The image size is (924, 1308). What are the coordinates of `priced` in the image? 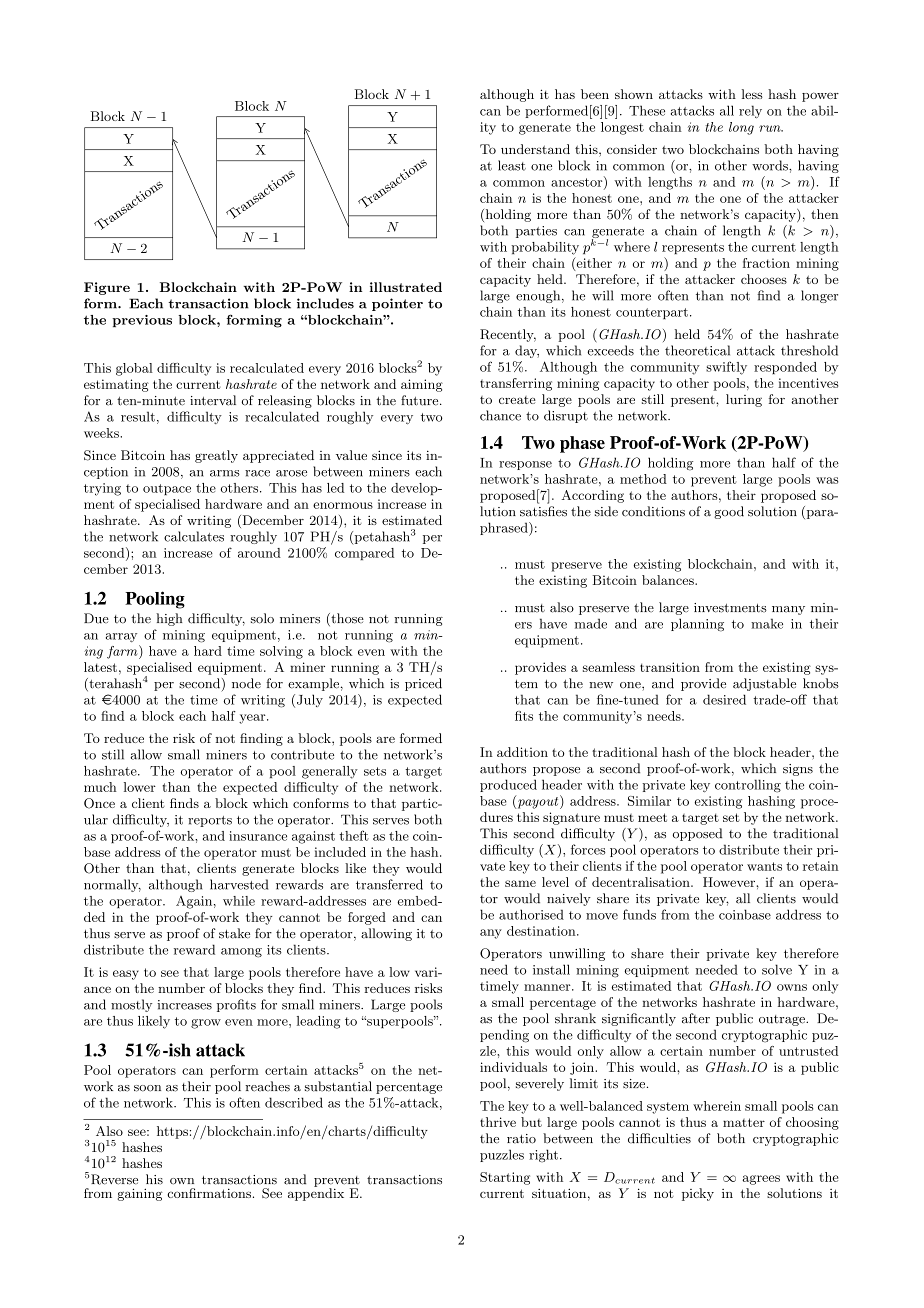 It's located at (423, 684).
